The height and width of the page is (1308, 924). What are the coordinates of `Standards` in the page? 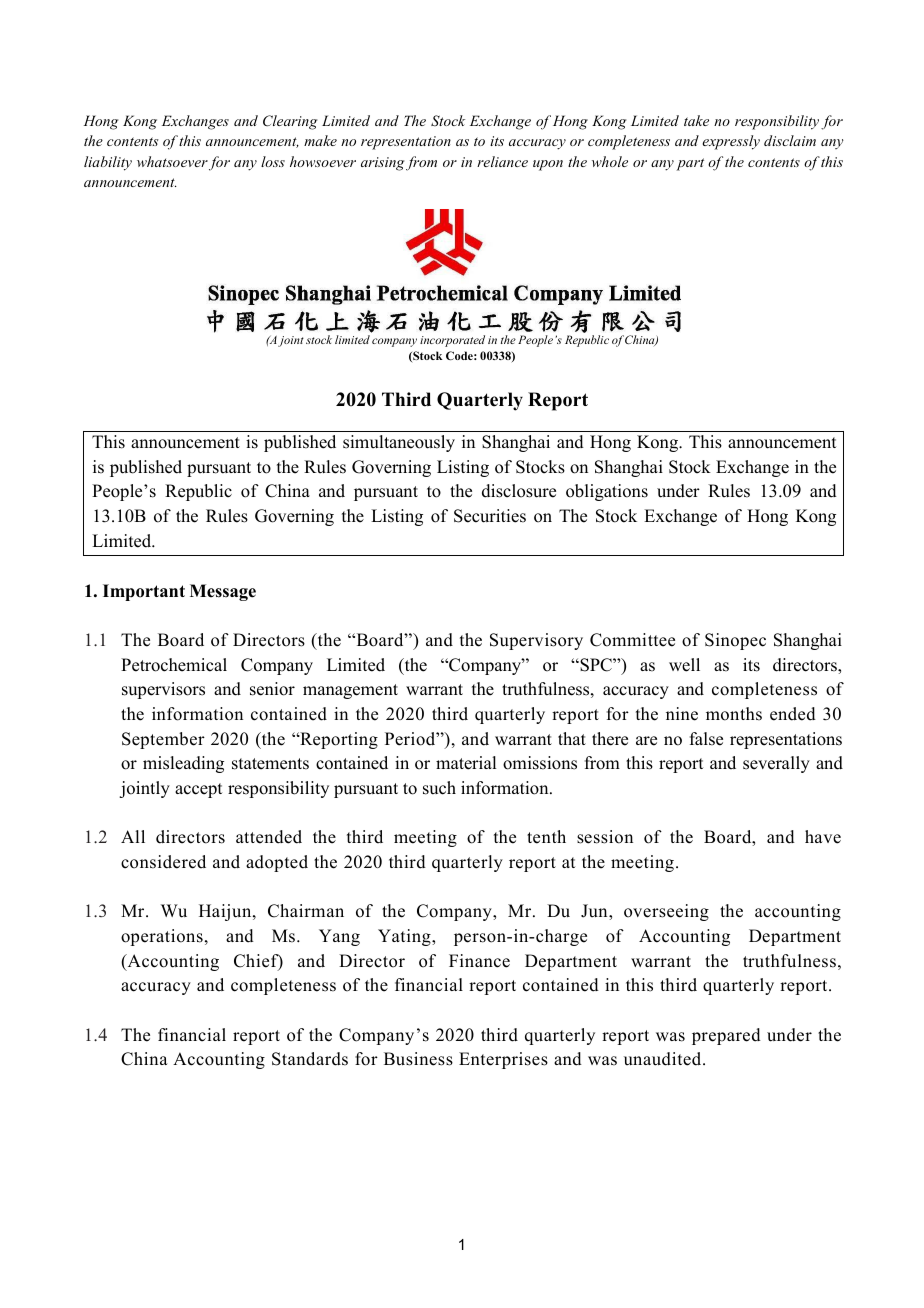 It's located at (310, 1059).
